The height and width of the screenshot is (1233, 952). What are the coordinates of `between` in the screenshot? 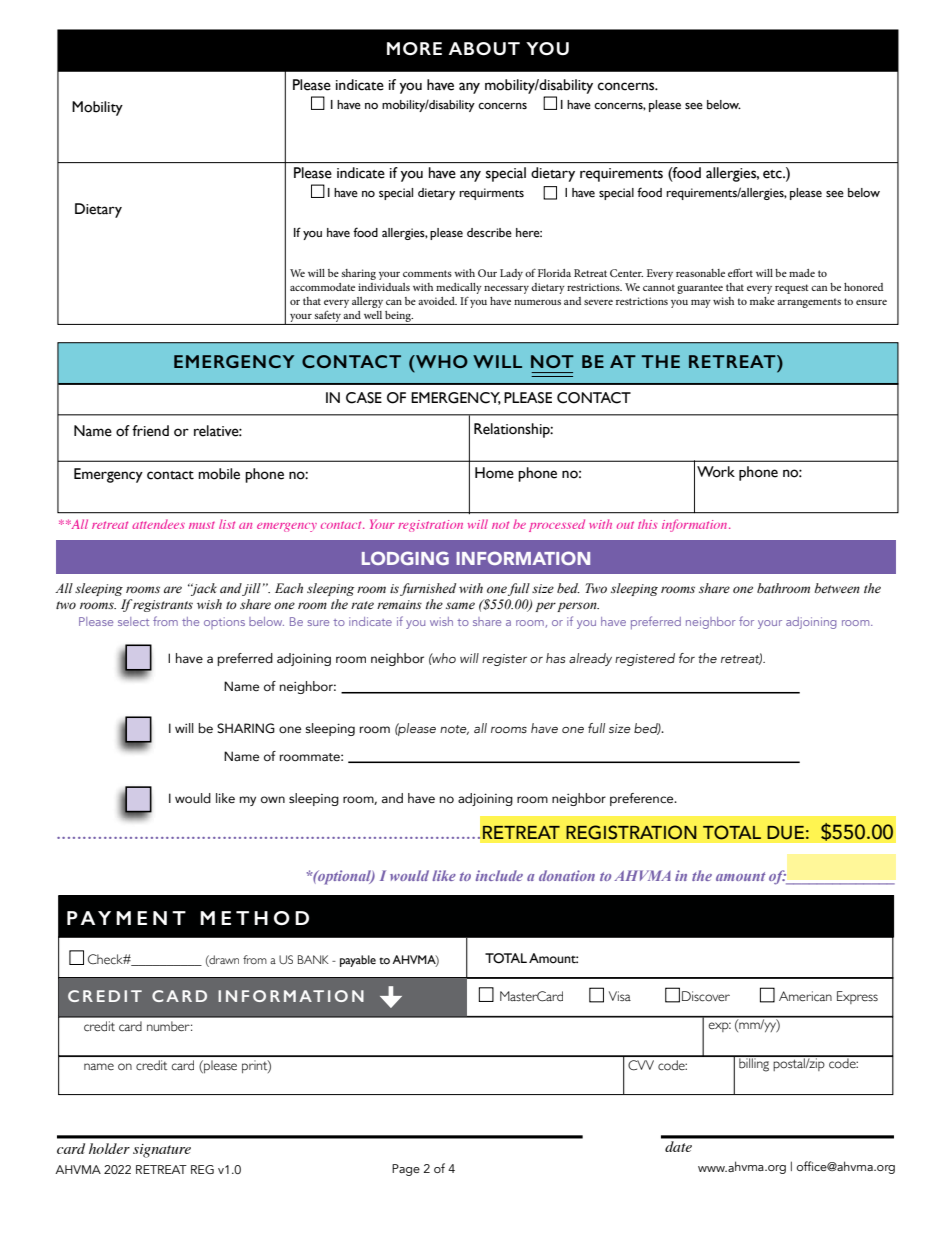 It's located at (837, 588).
